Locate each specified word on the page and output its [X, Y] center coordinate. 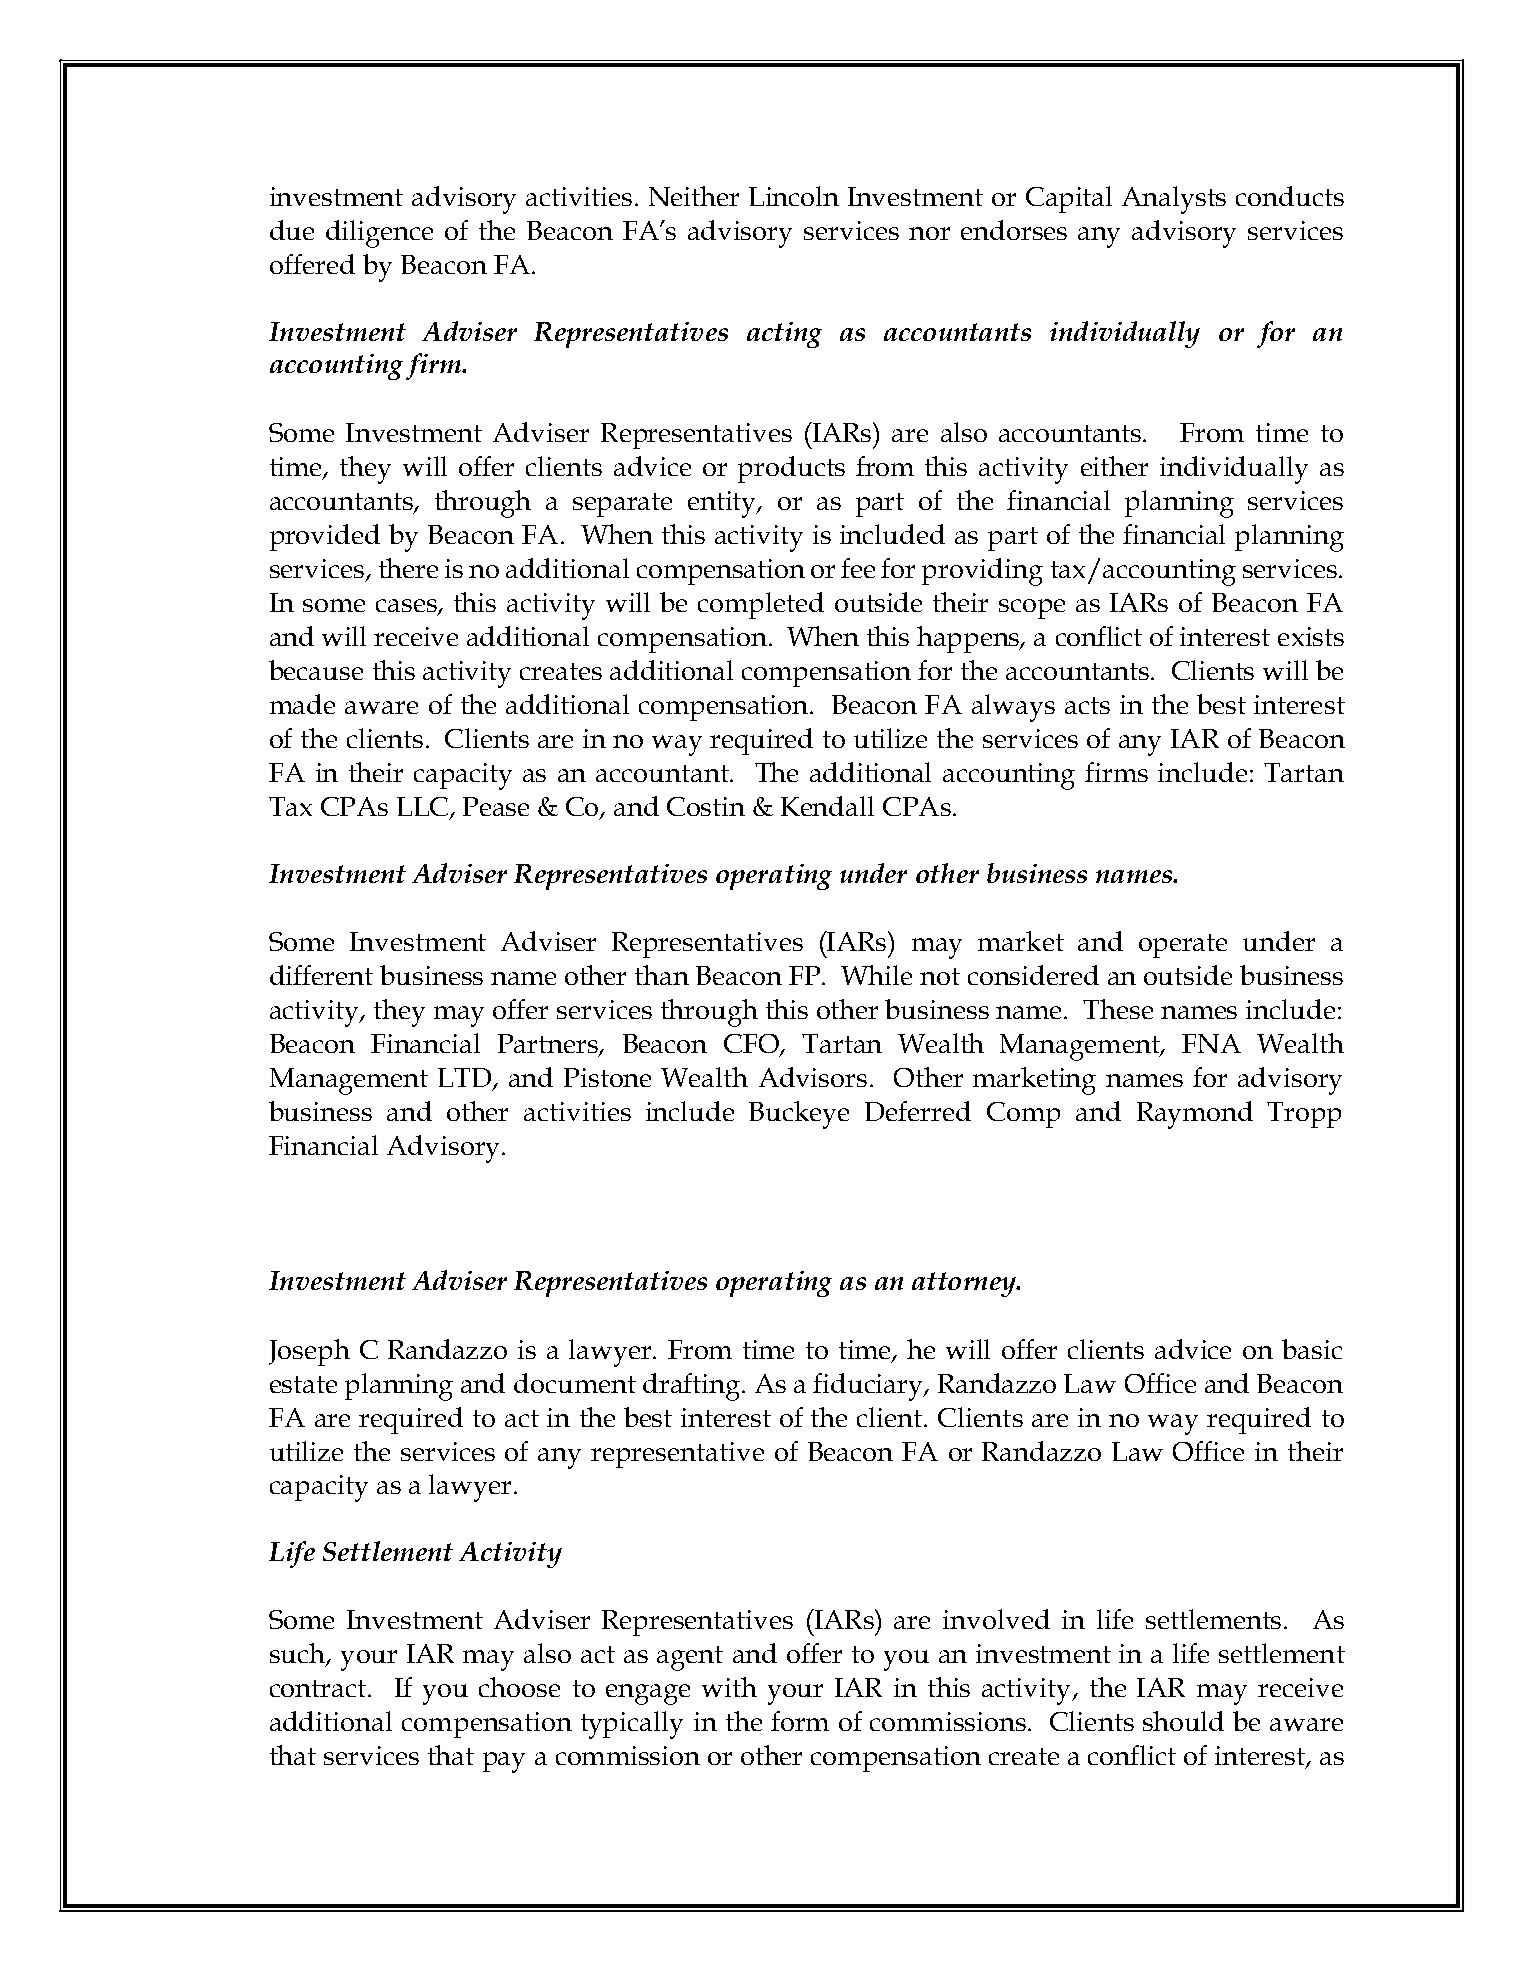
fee [858, 568]
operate [1183, 946]
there [408, 568]
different [321, 975]
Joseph [309, 1352]
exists [1311, 636]
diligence [379, 234]
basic [1312, 1349]
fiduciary [869, 1387]
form [800, 1721]
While [876, 975]
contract [318, 1688]
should [1183, 1721]
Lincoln [794, 196]
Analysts [1174, 200]
